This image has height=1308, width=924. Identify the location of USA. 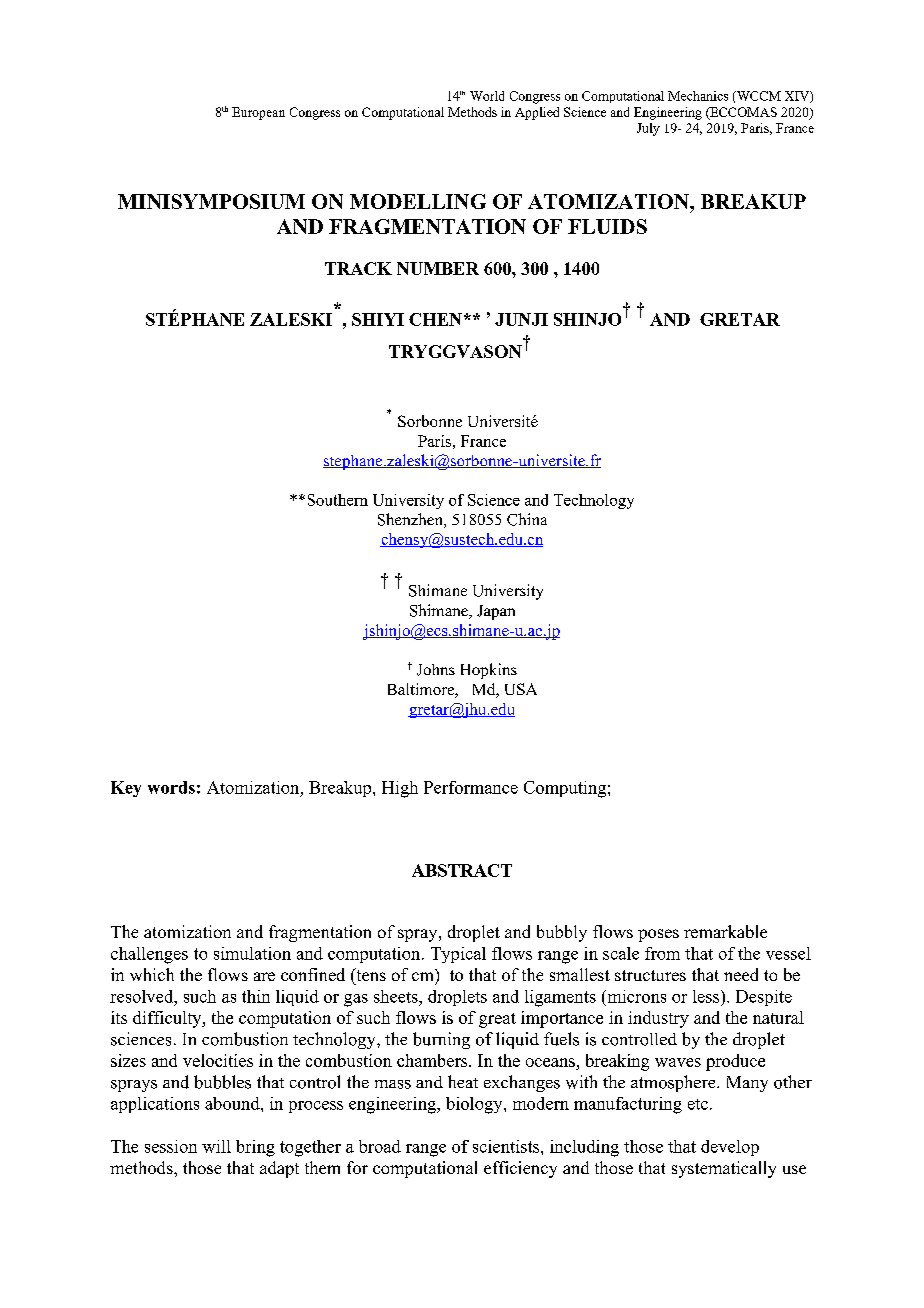
(521, 689).
